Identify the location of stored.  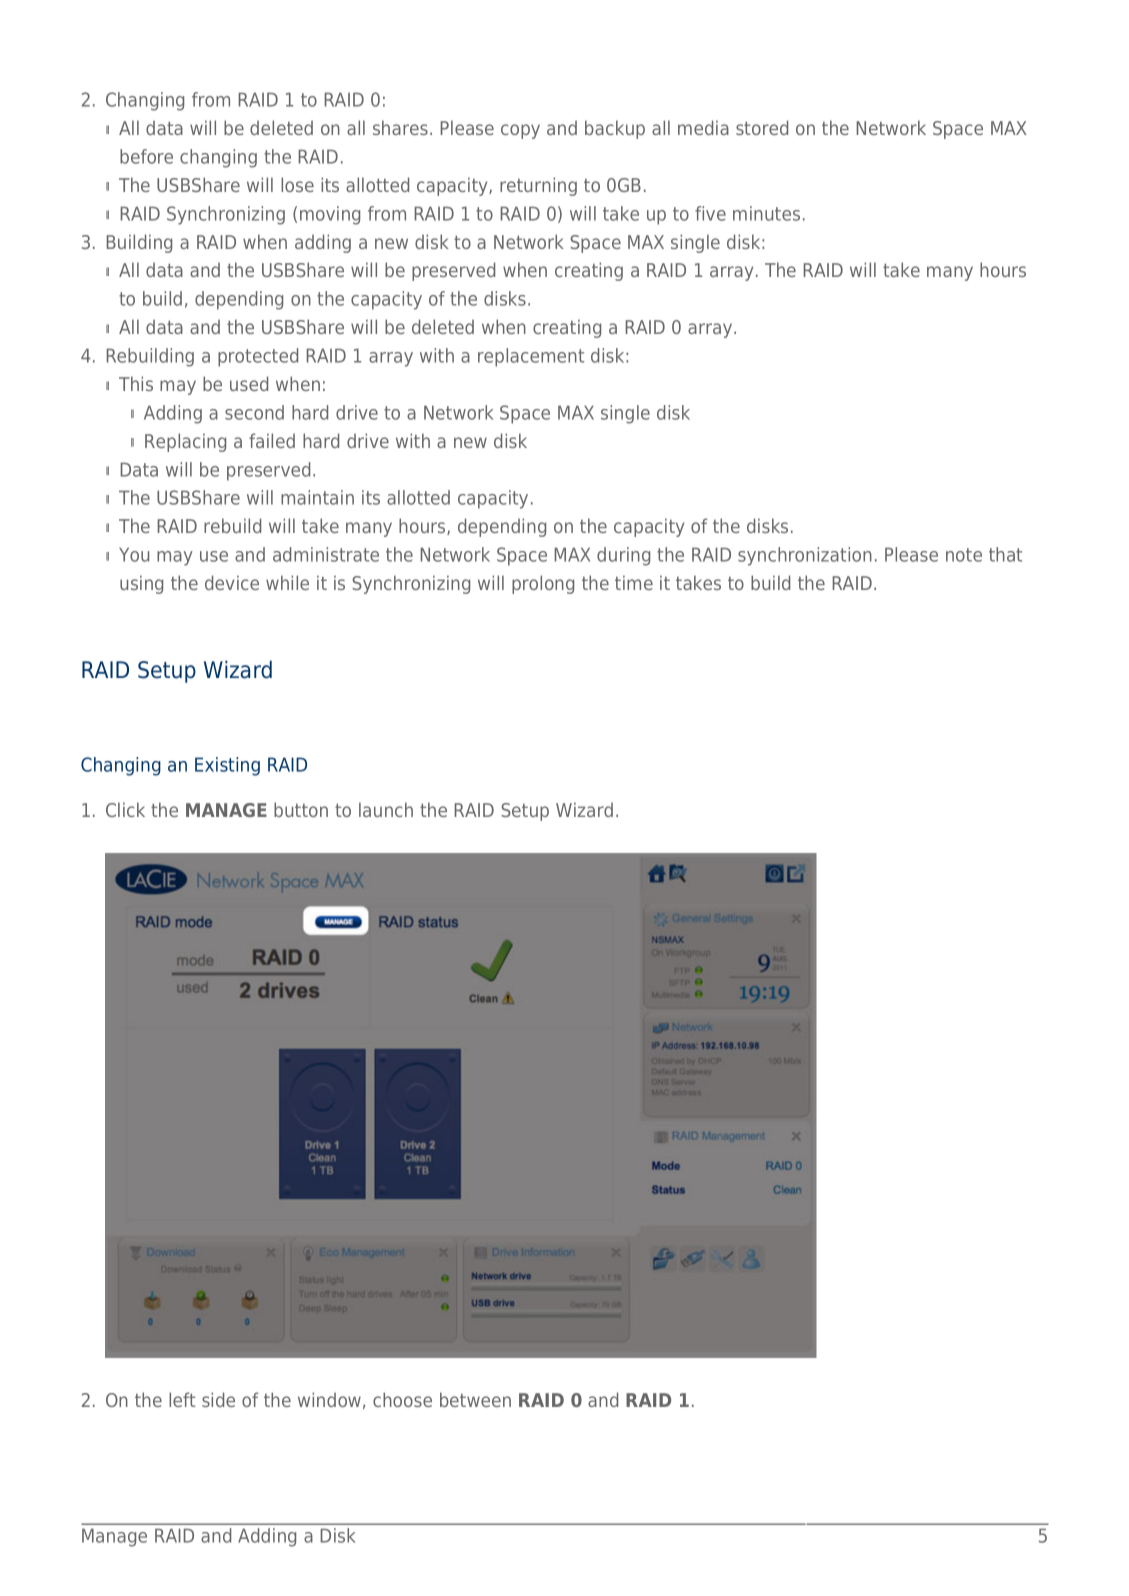
(762, 127).
